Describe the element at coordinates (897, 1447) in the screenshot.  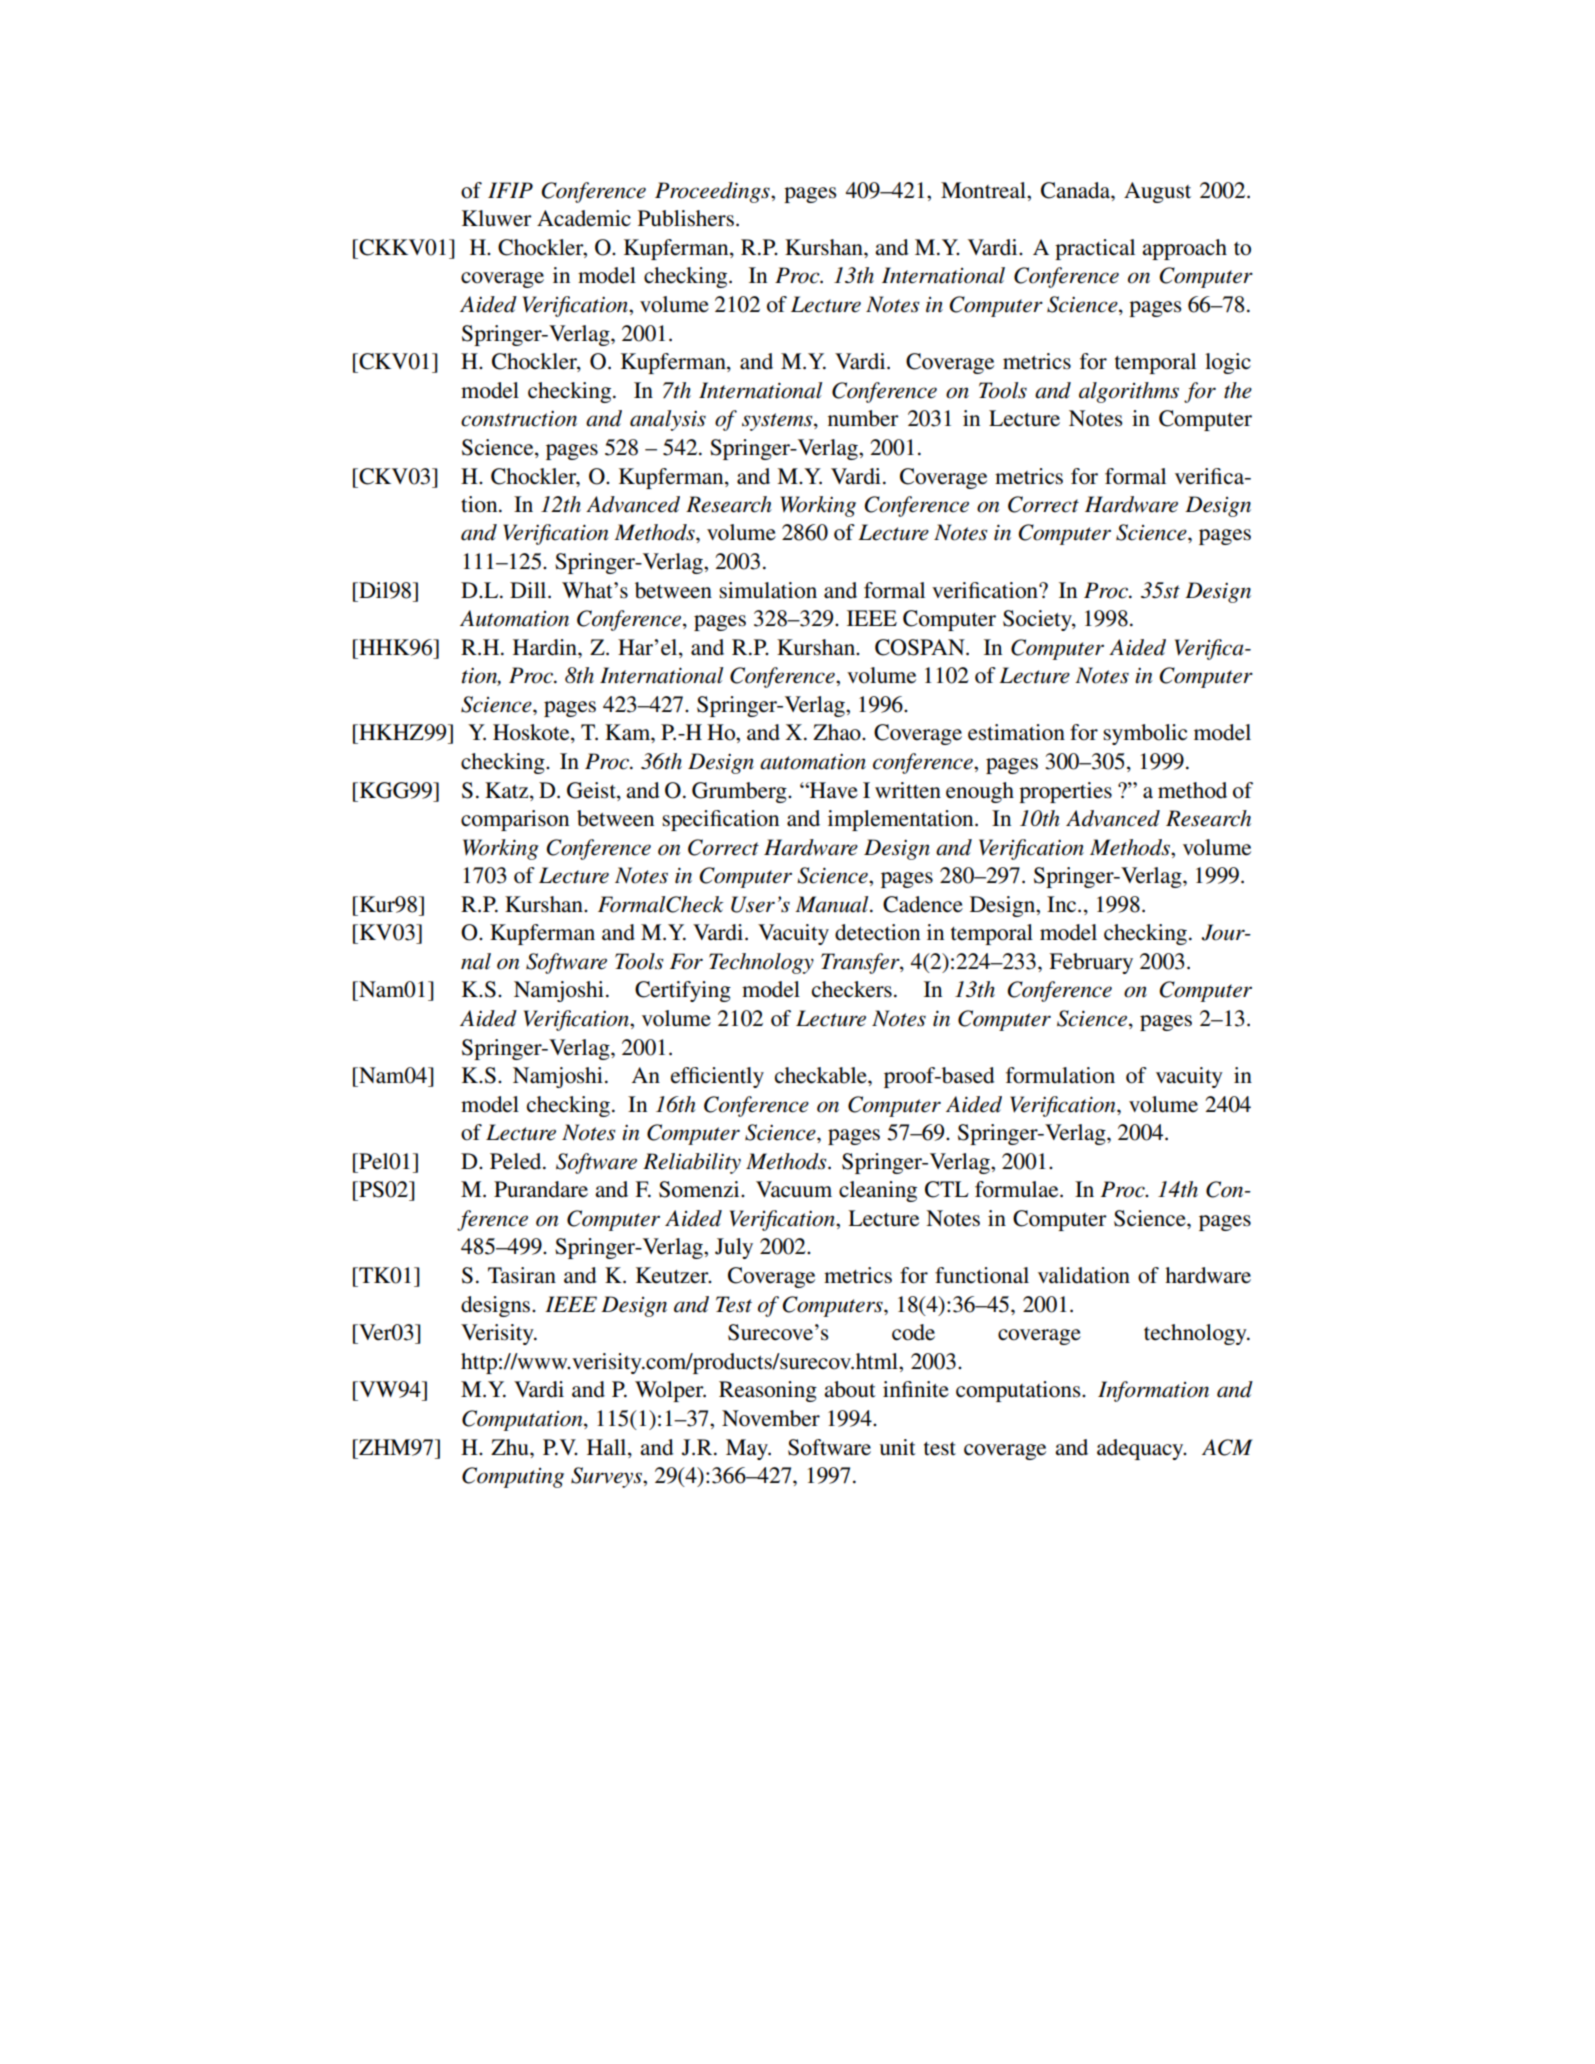
I see `unit` at that location.
